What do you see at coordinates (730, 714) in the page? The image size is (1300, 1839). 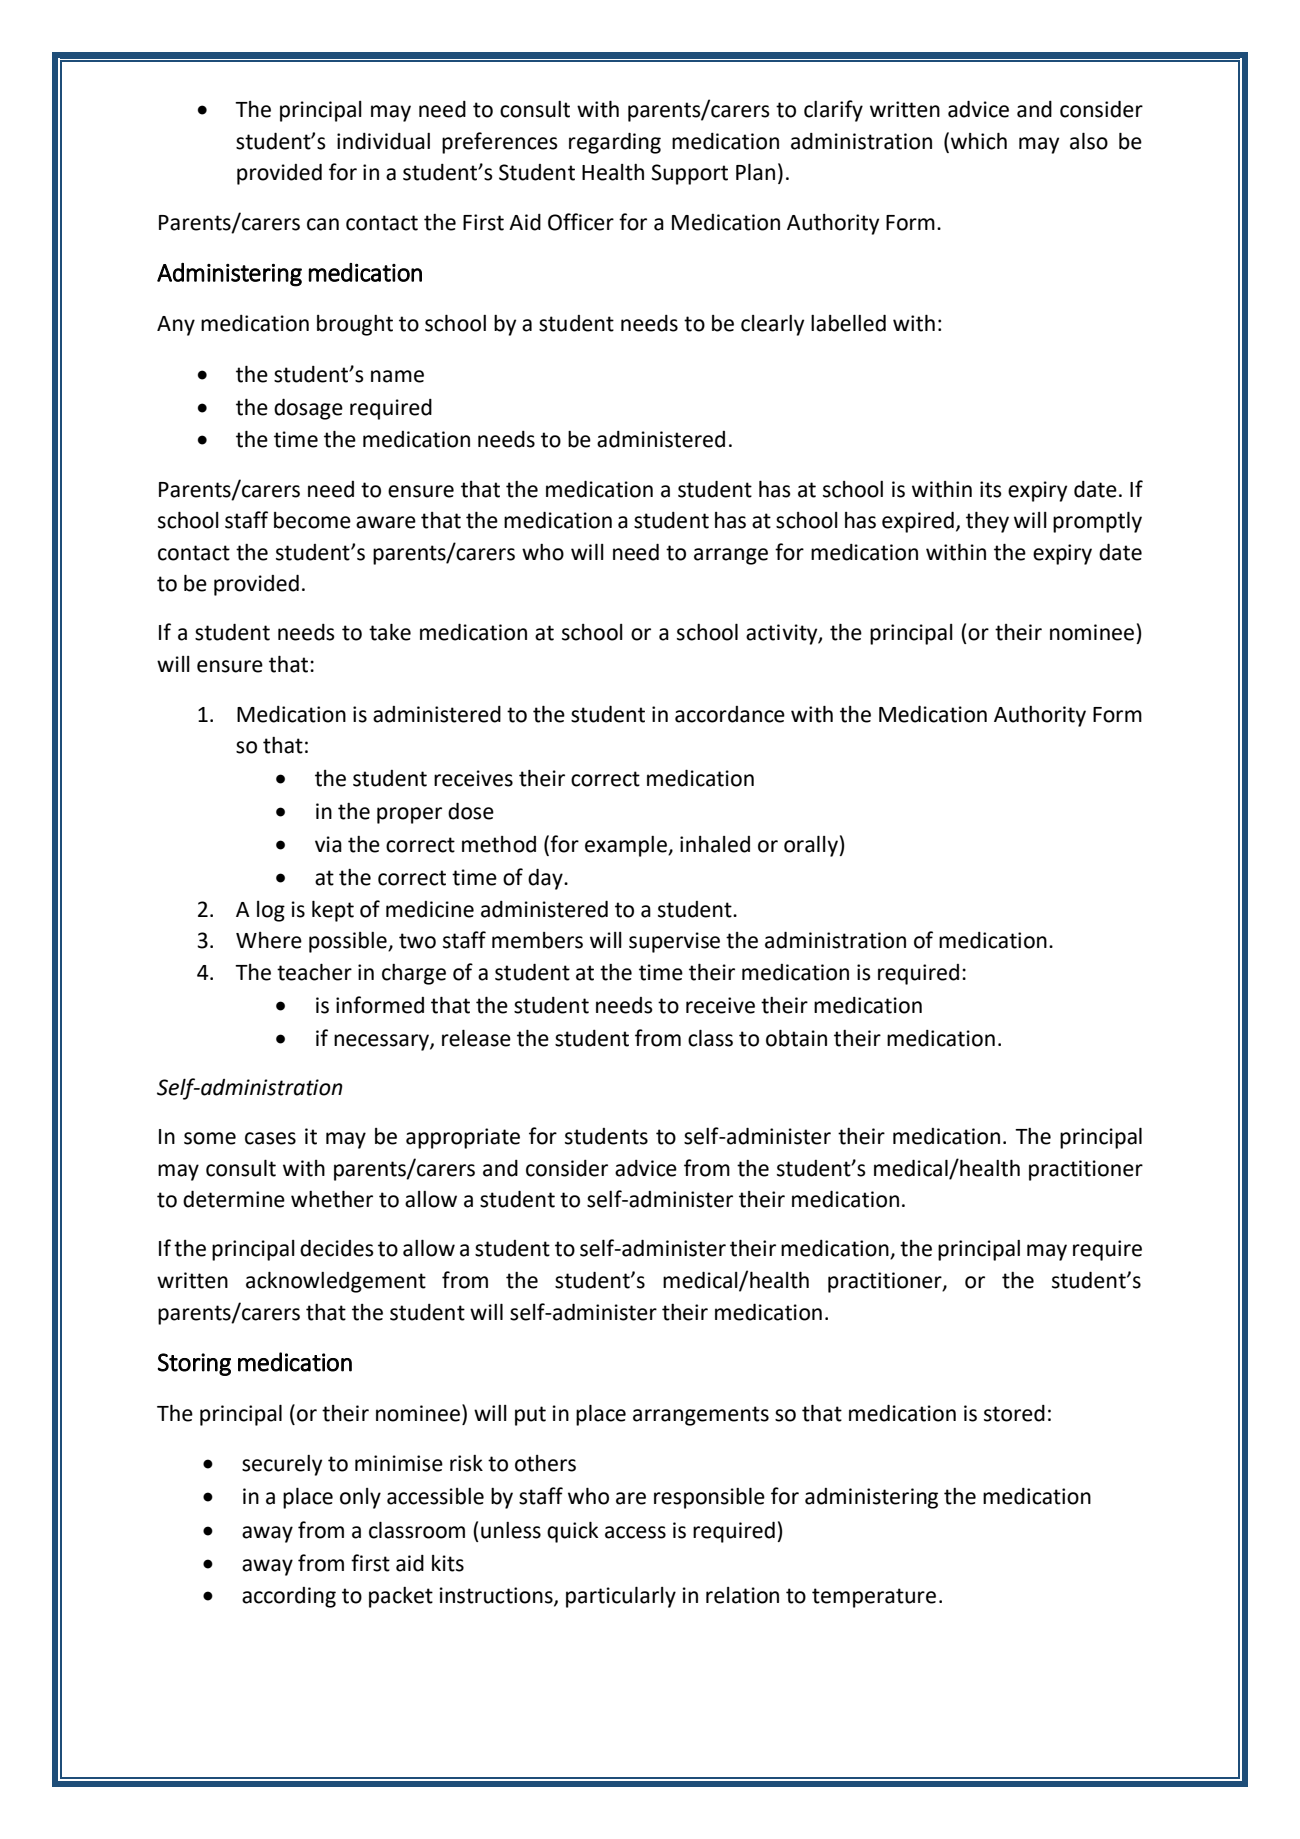 I see `accordance` at bounding box center [730, 714].
